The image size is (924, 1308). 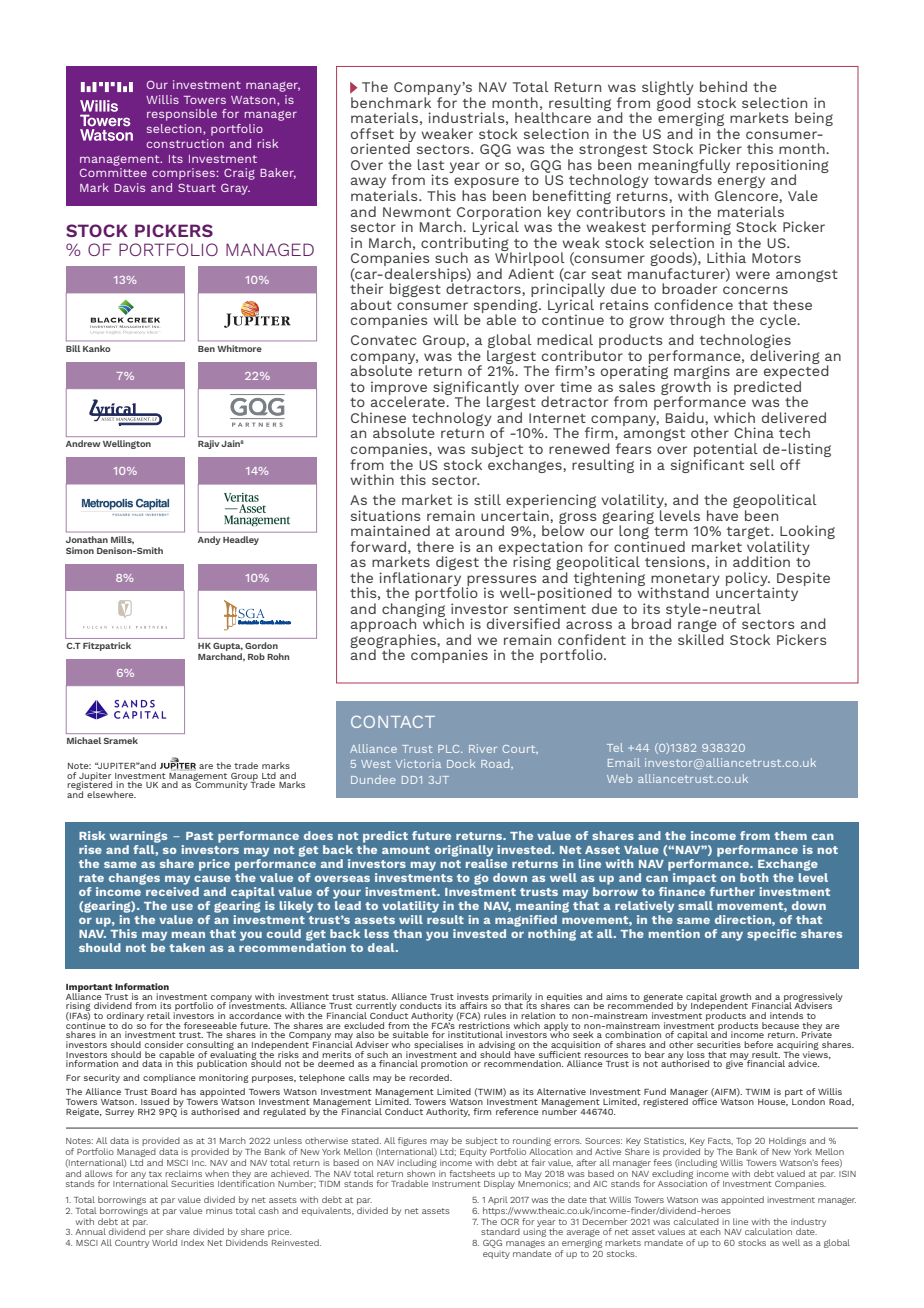 What do you see at coordinates (771, 935) in the screenshot?
I see `specific` at bounding box center [771, 935].
